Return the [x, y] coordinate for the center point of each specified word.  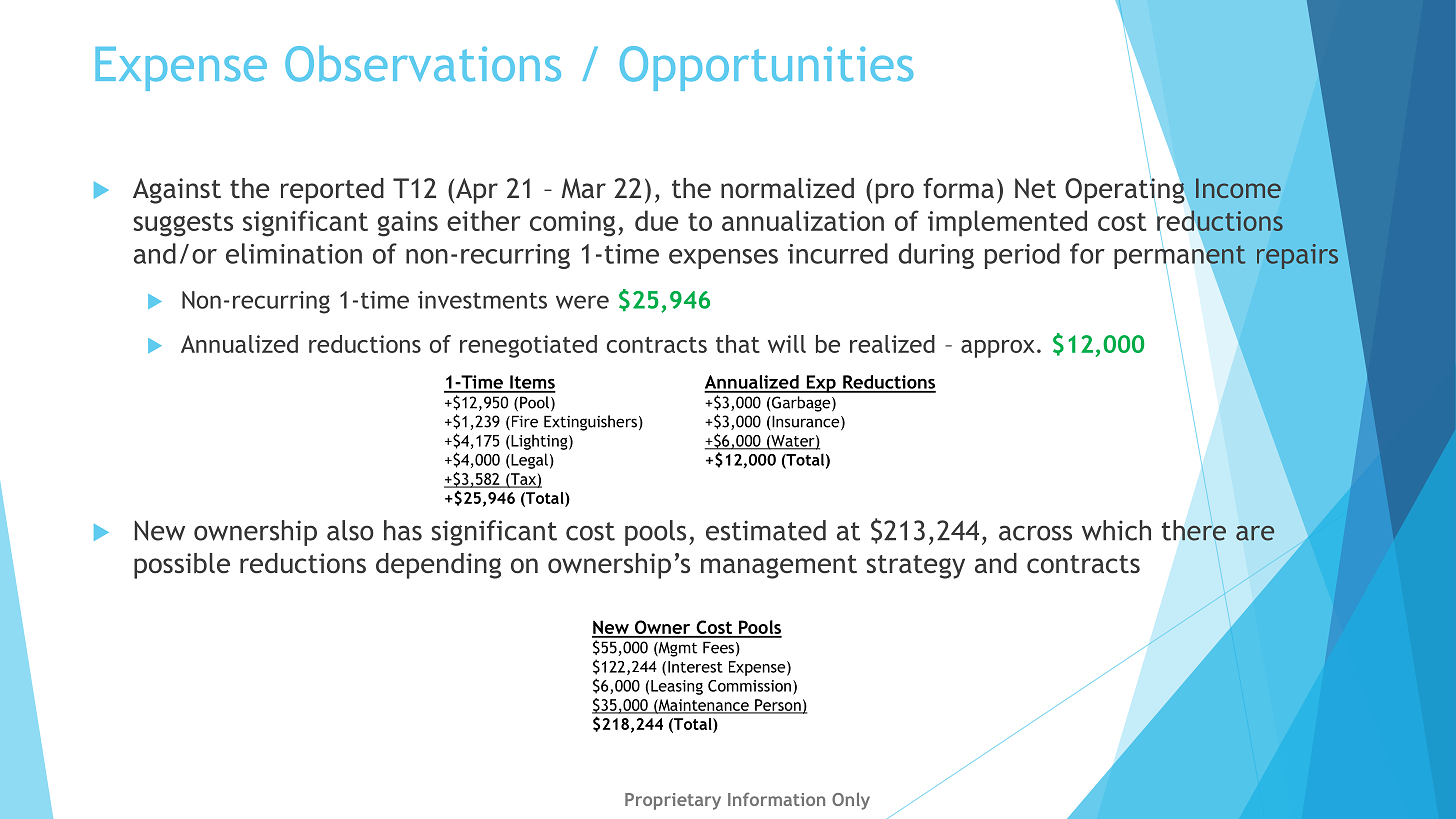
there [1194, 530]
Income [1238, 188]
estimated [766, 530]
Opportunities [766, 68]
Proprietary [673, 801]
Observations [423, 64]
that [738, 344]
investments [482, 300]
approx [998, 349]
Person [778, 706]
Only [851, 801]
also [350, 530]
